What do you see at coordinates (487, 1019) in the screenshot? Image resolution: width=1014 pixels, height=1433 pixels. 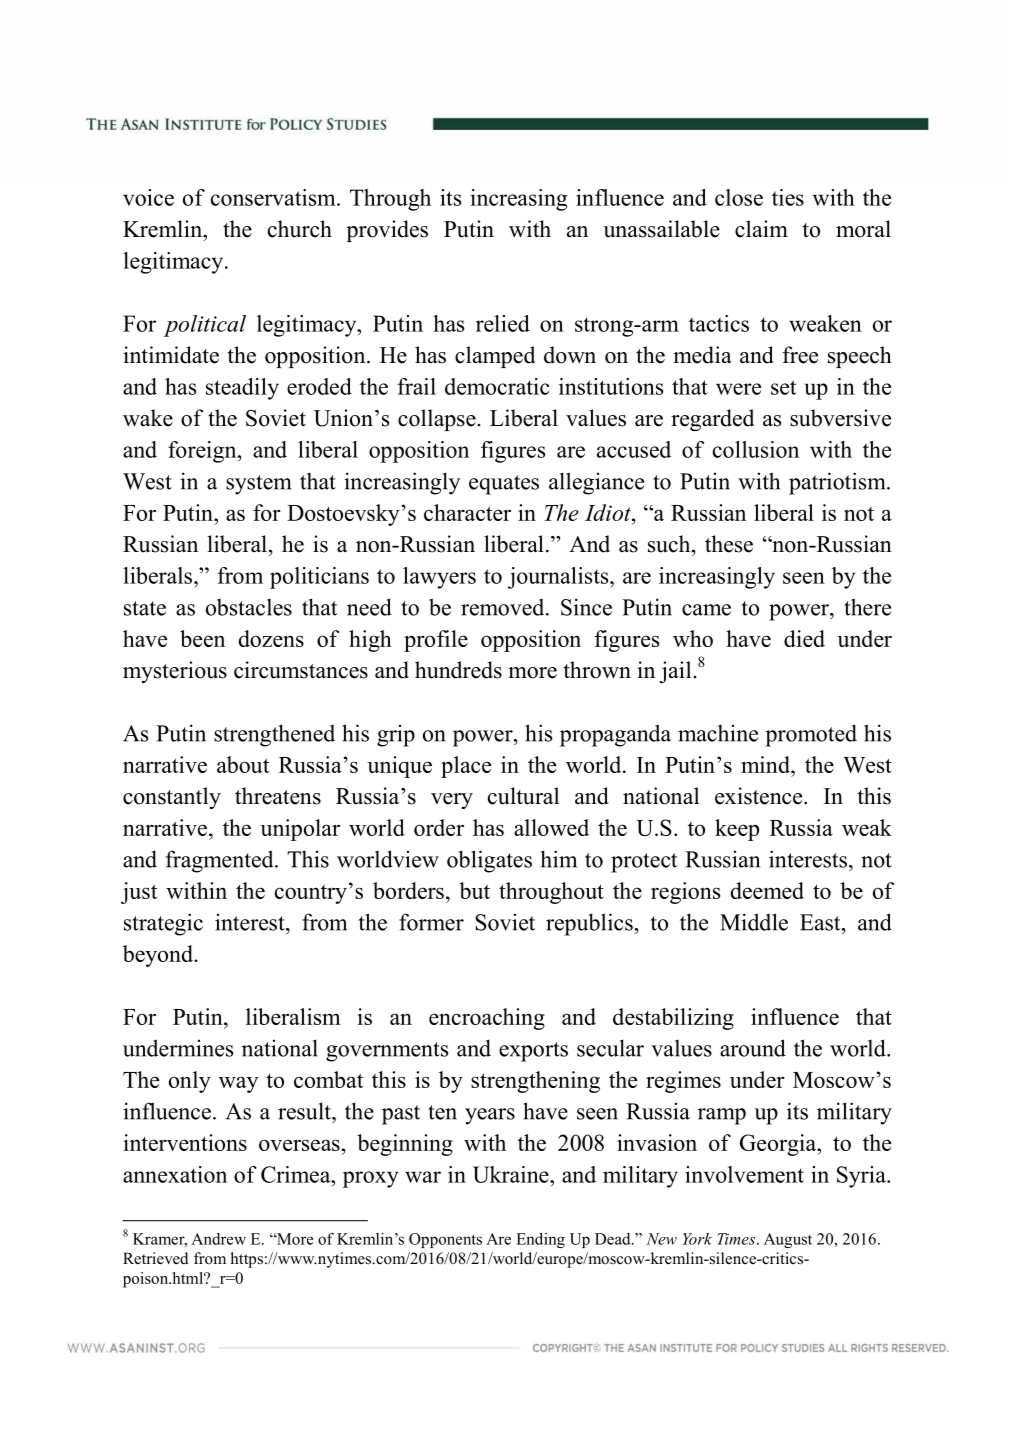 I see `encroaching` at bounding box center [487, 1019].
